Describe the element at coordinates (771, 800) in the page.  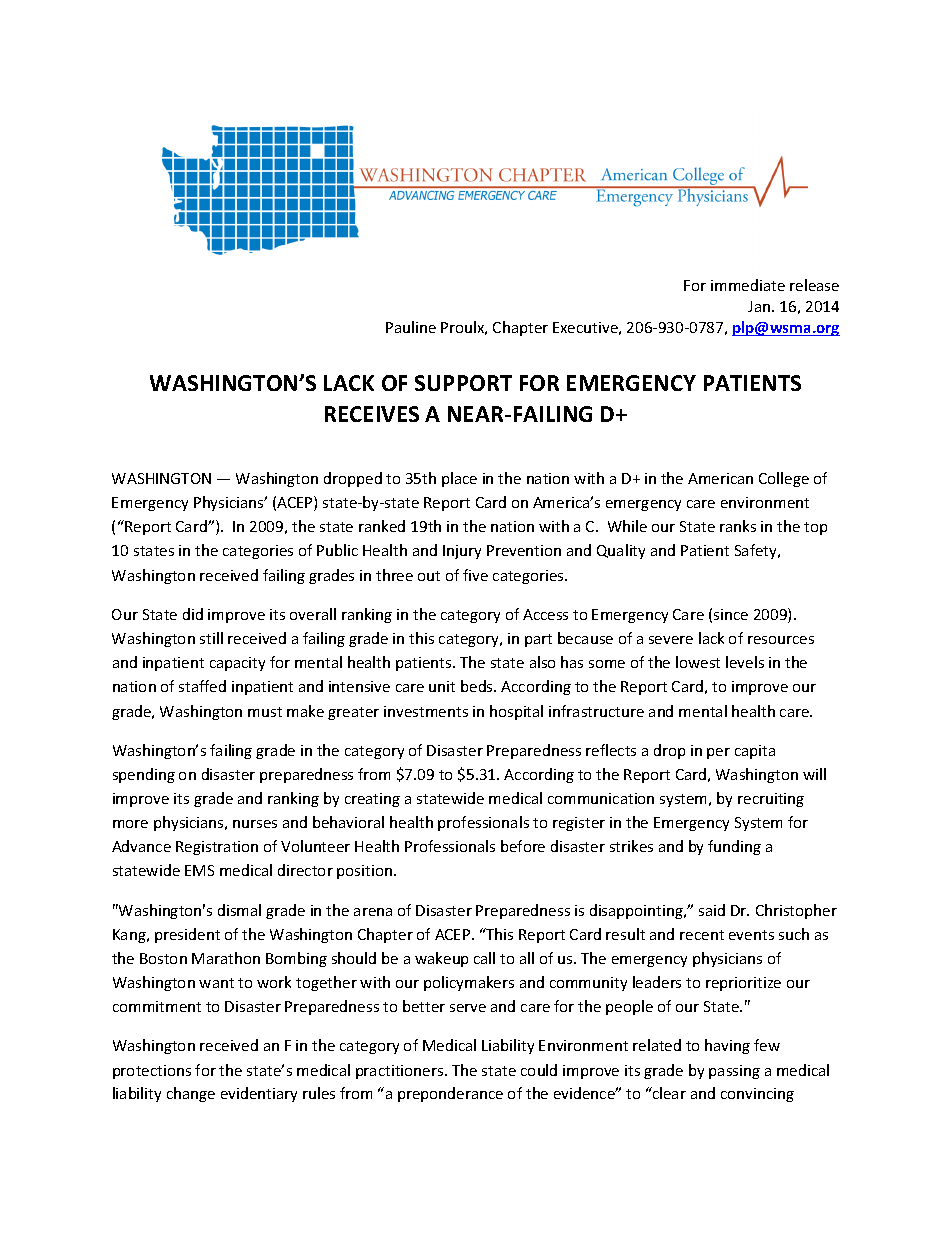
I see `recruiting` at that location.
